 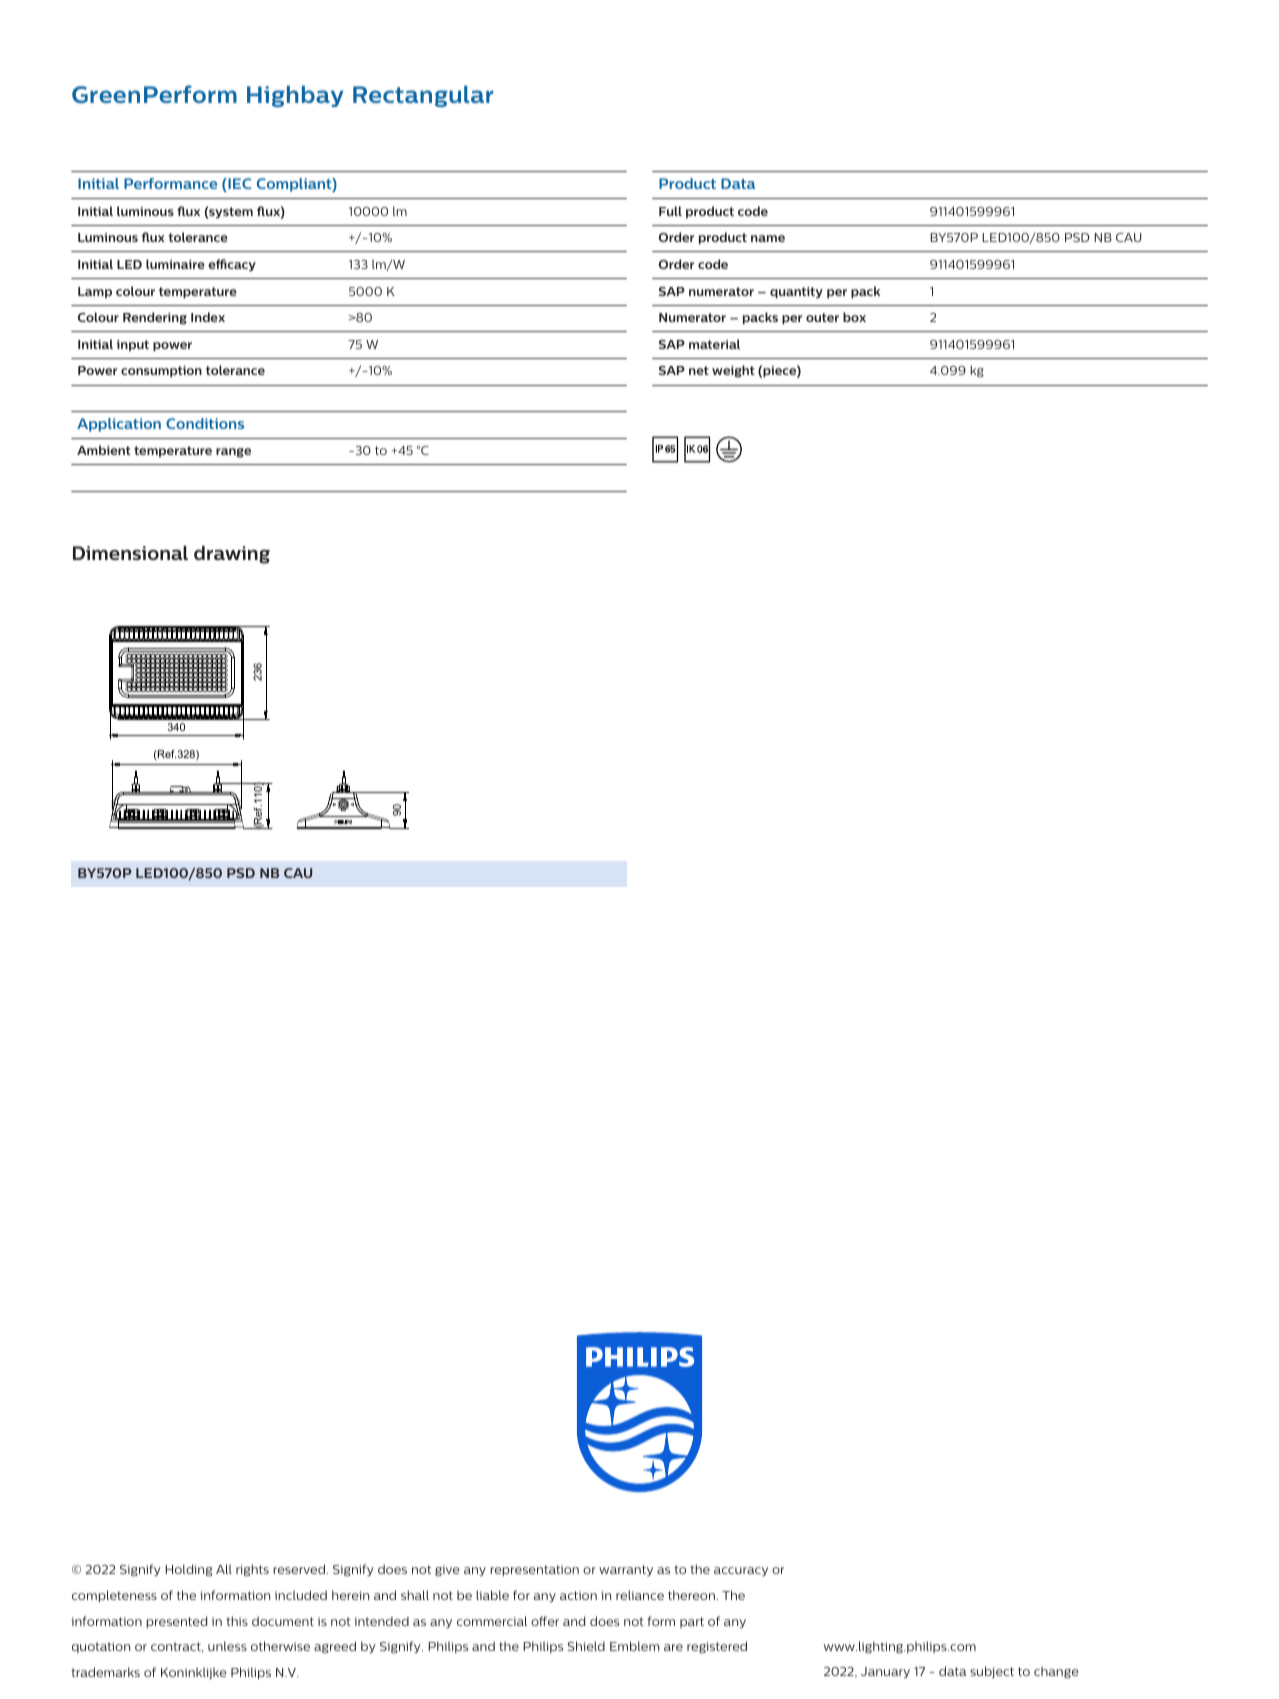 What do you see at coordinates (670, 211) in the screenshot?
I see `Full` at bounding box center [670, 211].
